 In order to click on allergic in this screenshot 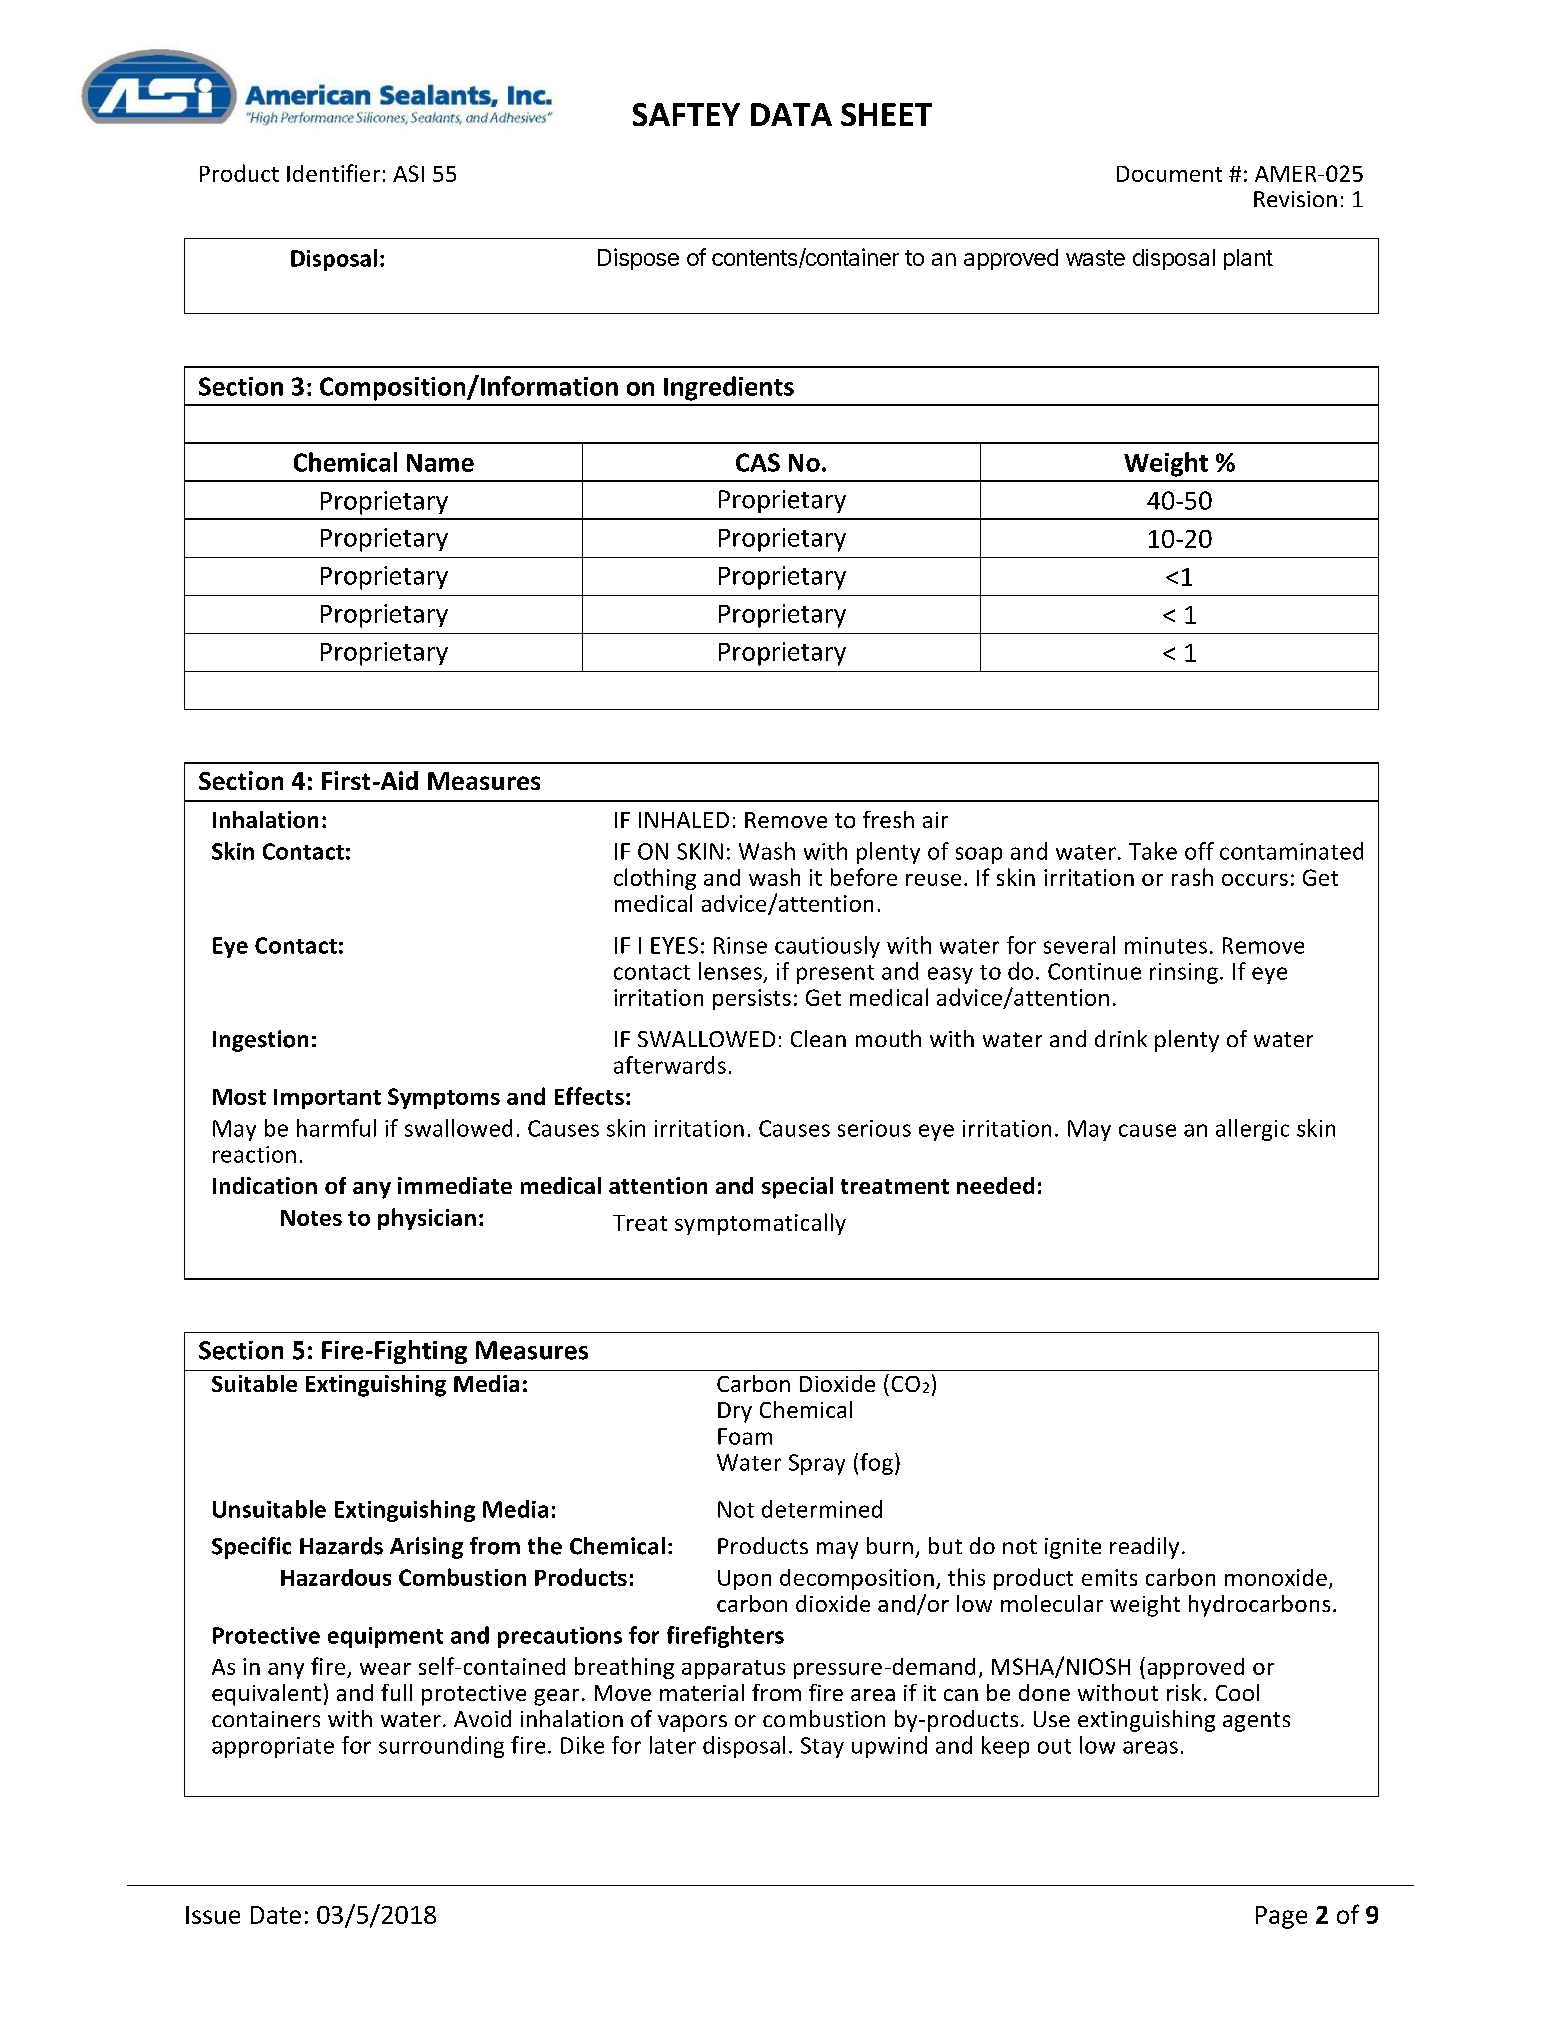, I will do `click(1252, 1130)`.
